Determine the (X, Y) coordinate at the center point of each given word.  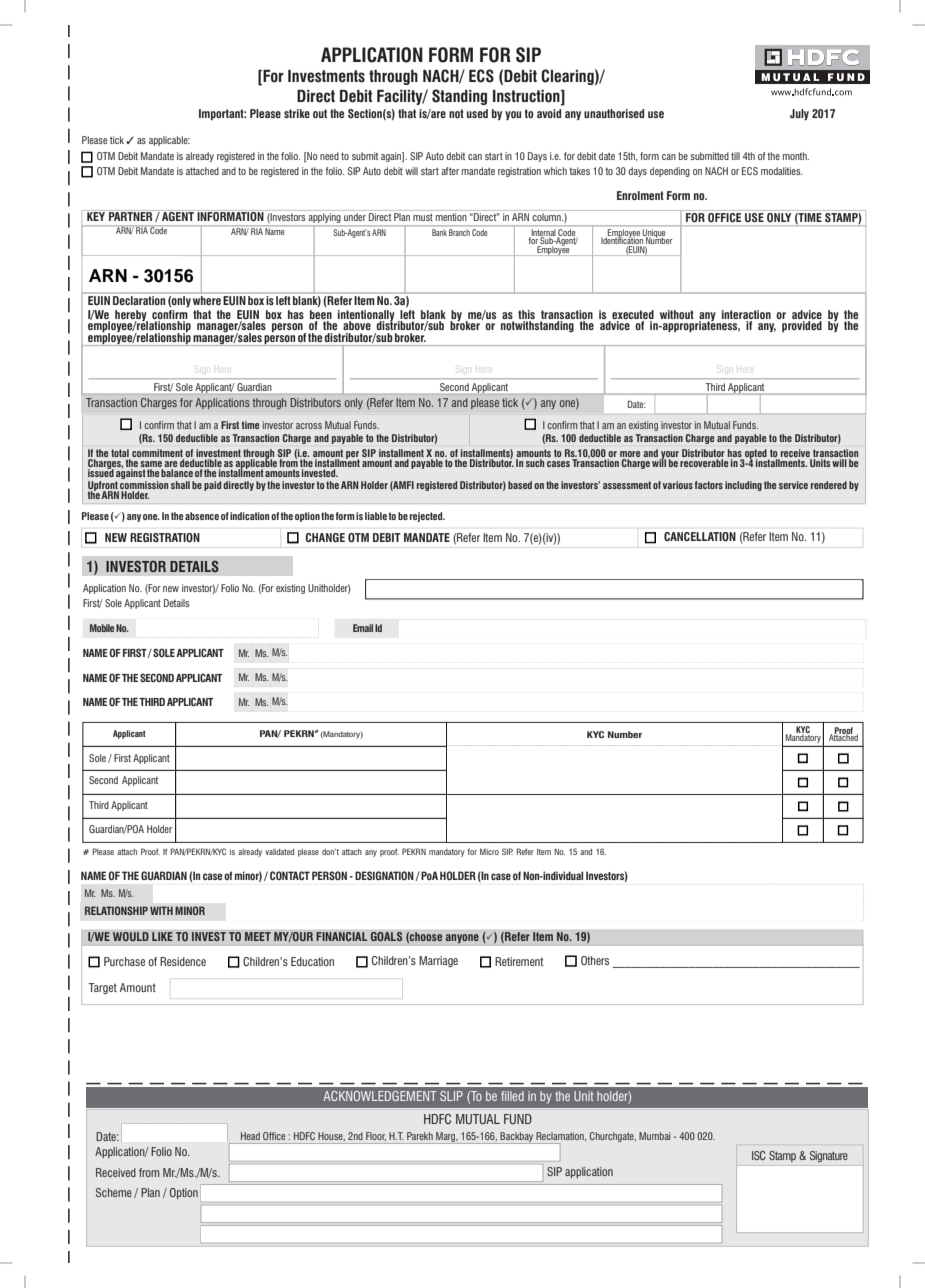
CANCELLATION (700, 536)
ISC (759, 1155)
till (735, 156)
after (450, 171)
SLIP (451, 1096)
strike (297, 113)
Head (250, 1136)
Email (363, 628)
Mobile (102, 628)
